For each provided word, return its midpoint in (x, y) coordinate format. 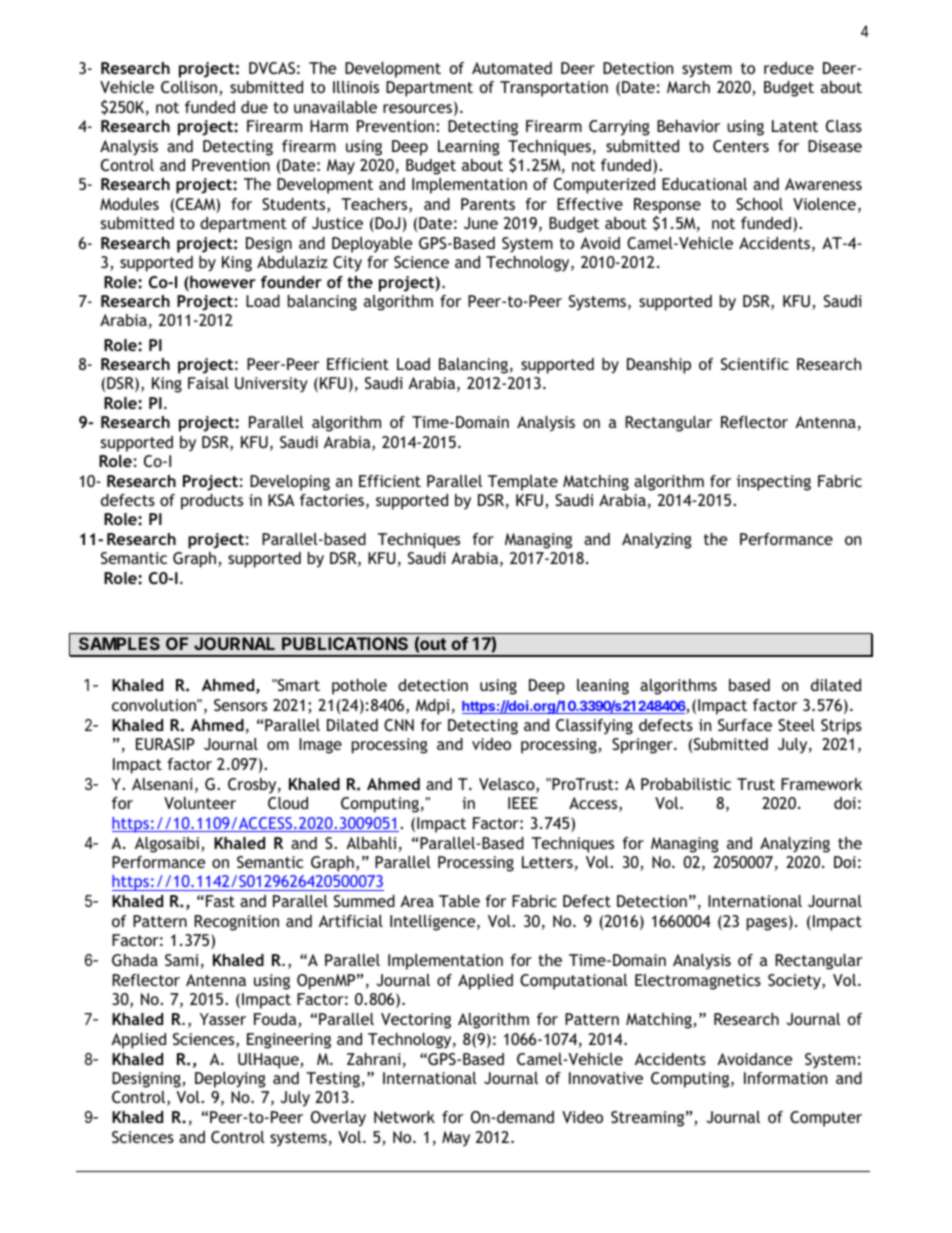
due (254, 107)
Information (785, 1078)
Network (404, 1117)
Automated (512, 68)
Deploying (230, 1080)
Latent (795, 126)
